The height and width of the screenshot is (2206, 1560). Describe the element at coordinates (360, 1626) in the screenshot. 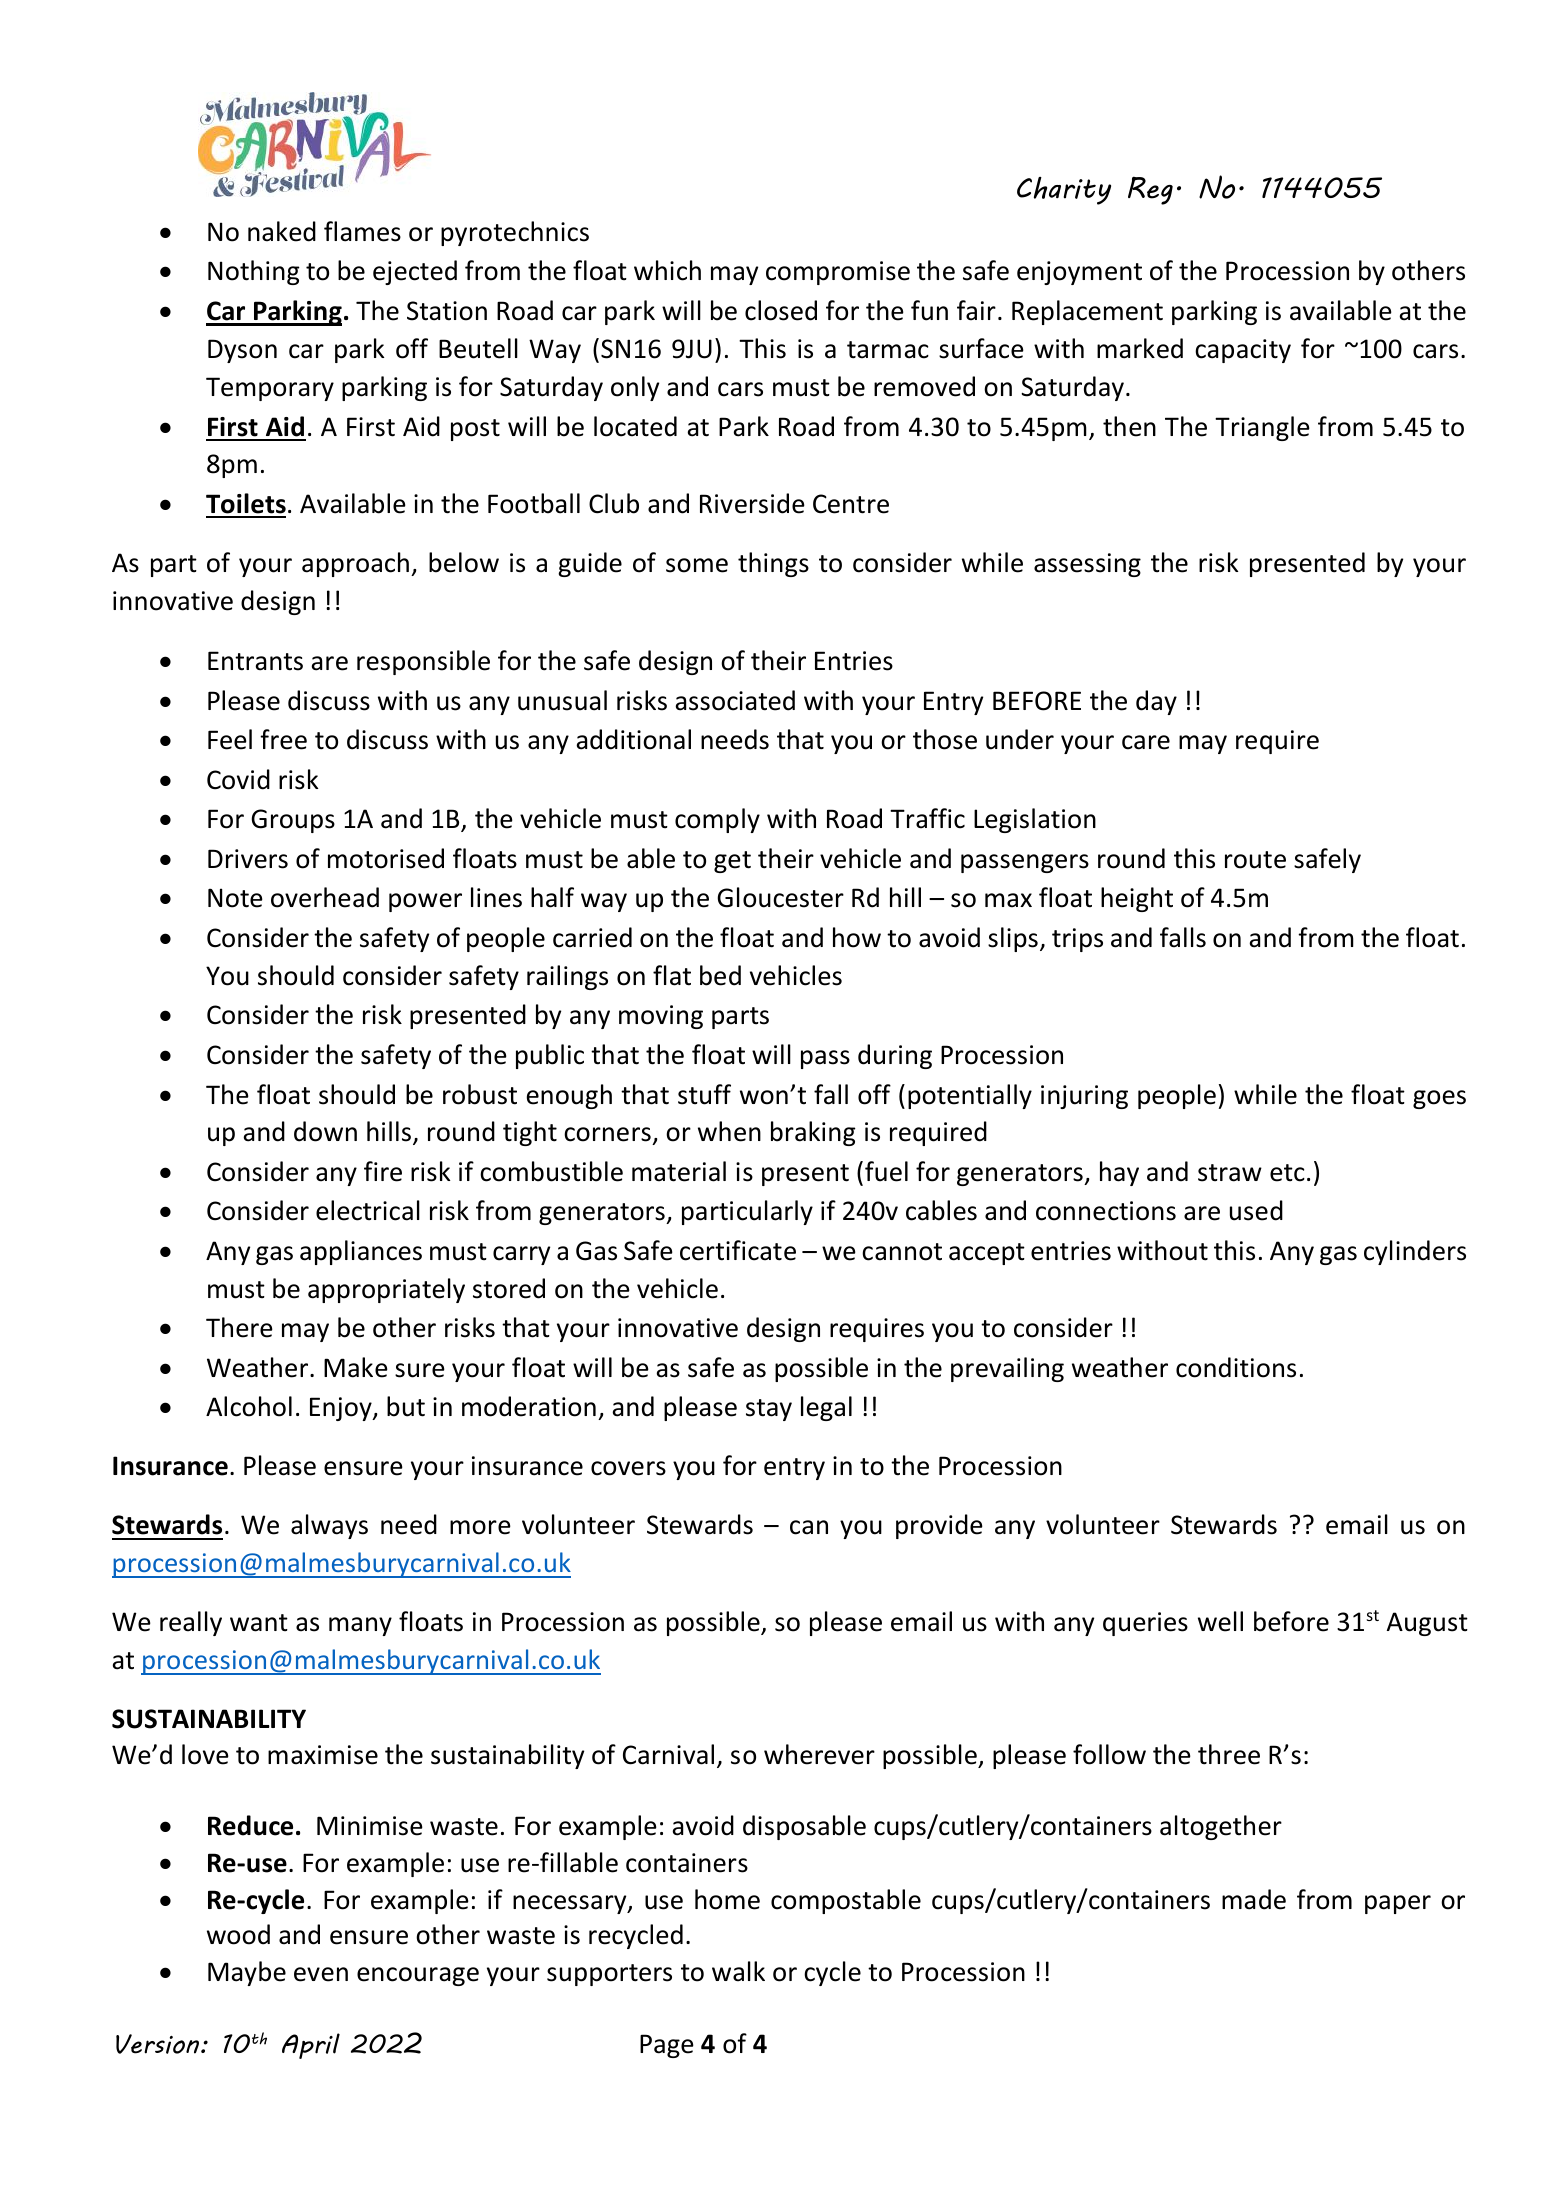

I see `many` at that location.
